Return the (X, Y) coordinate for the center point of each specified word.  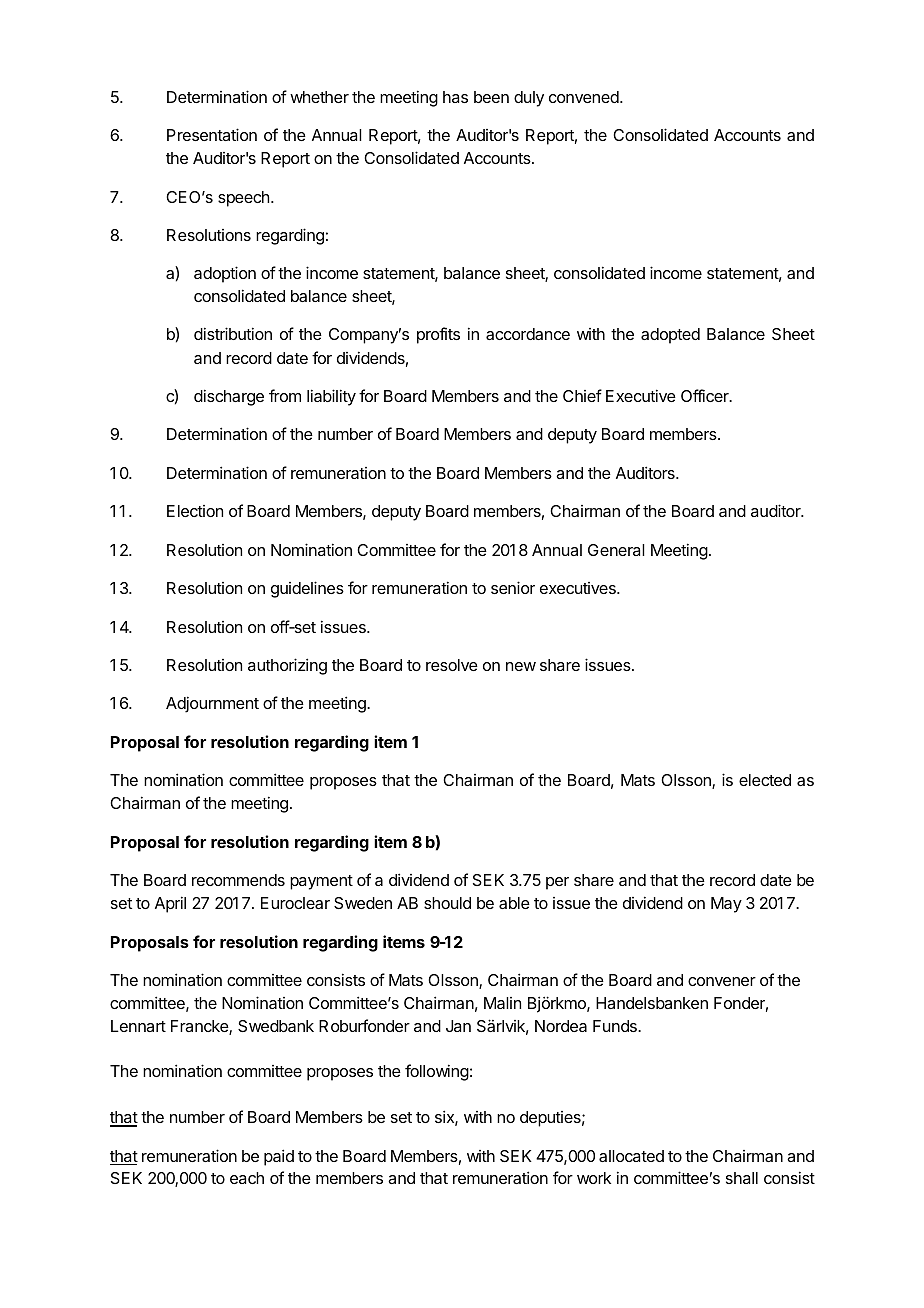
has (455, 97)
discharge (229, 397)
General (616, 550)
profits (438, 335)
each (247, 1178)
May (726, 905)
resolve (452, 665)
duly (529, 99)
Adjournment (212, 704)
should (447, 903)
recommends (238, 880)
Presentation (212, 134)
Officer (706, 395)
